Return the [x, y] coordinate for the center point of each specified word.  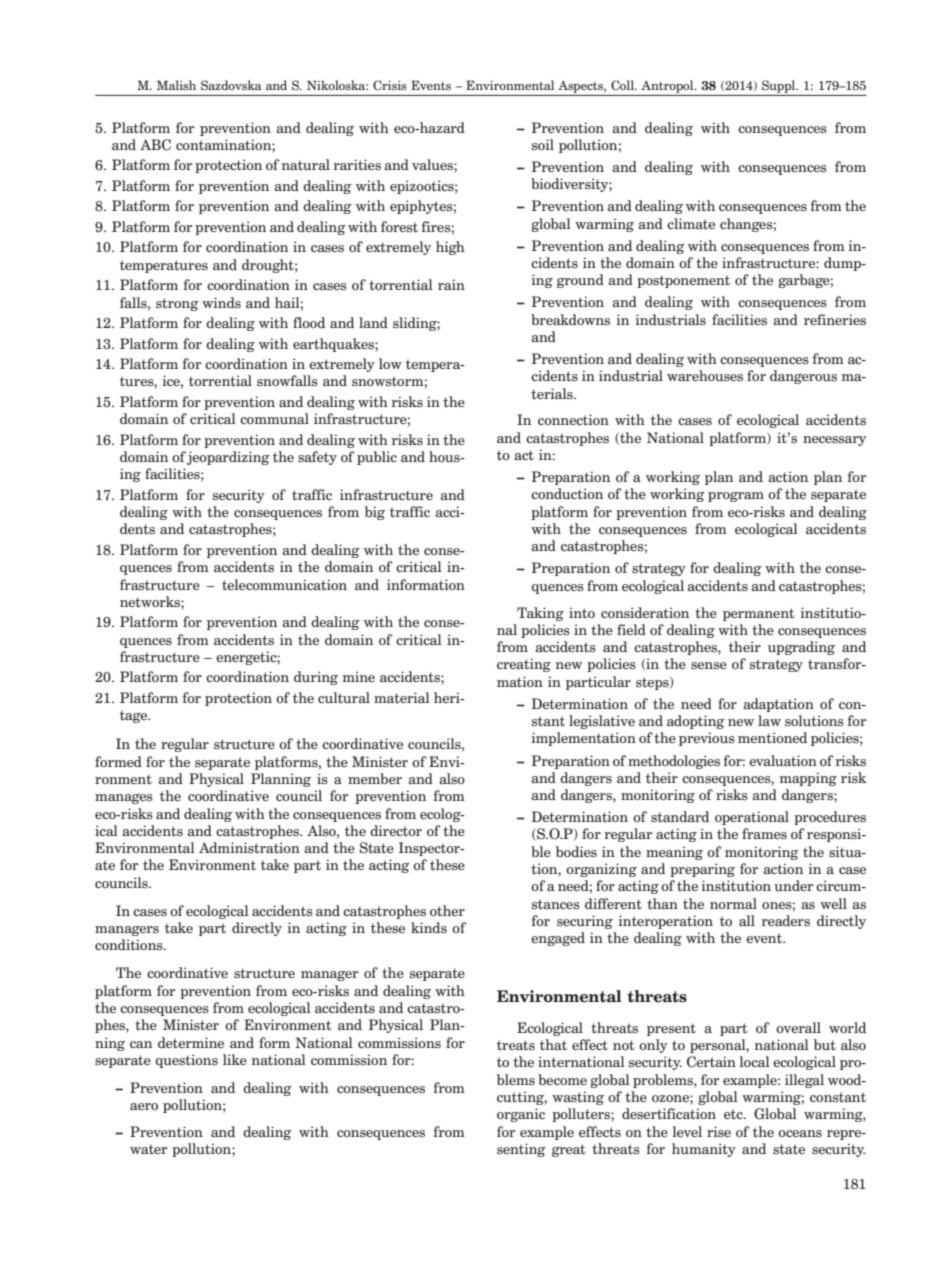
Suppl [780, 86]
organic [521, 1115]
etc [734, 1114]
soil [543, 145]
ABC [155, 145]
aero [144, 1106]
